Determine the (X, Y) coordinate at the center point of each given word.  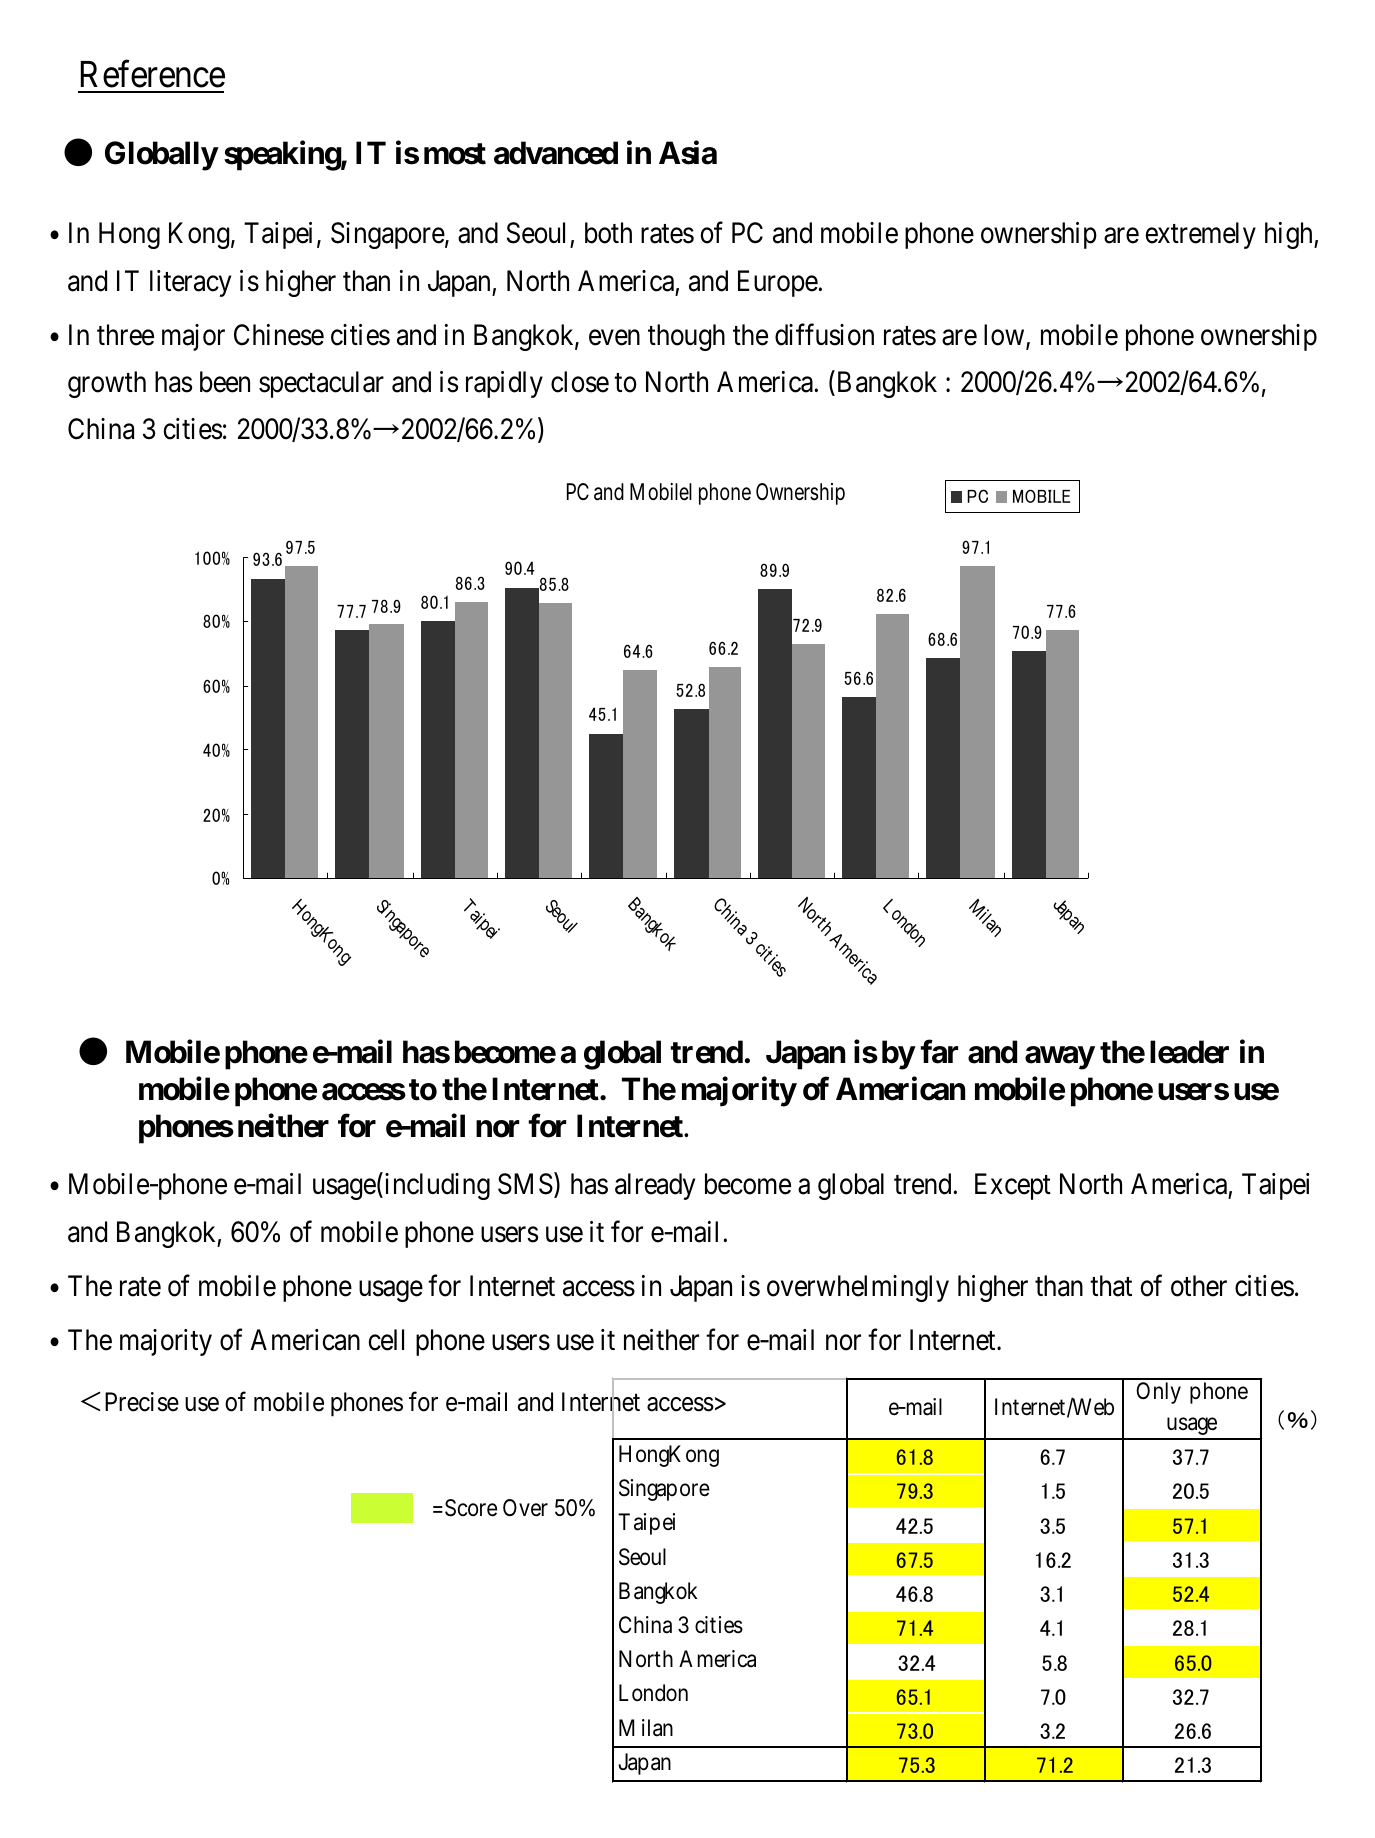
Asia (688, 153)
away (1060, 1058)
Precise (142, 1402)
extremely (1200, 235)
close (580, 382)
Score (471, 1508)
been (225, 382)
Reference (153, 74)
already (655, 1186)
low (1005, 336)
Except (1013, 1187)
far (939, 1052)
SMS (525, 1184)
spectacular (321, 384)
